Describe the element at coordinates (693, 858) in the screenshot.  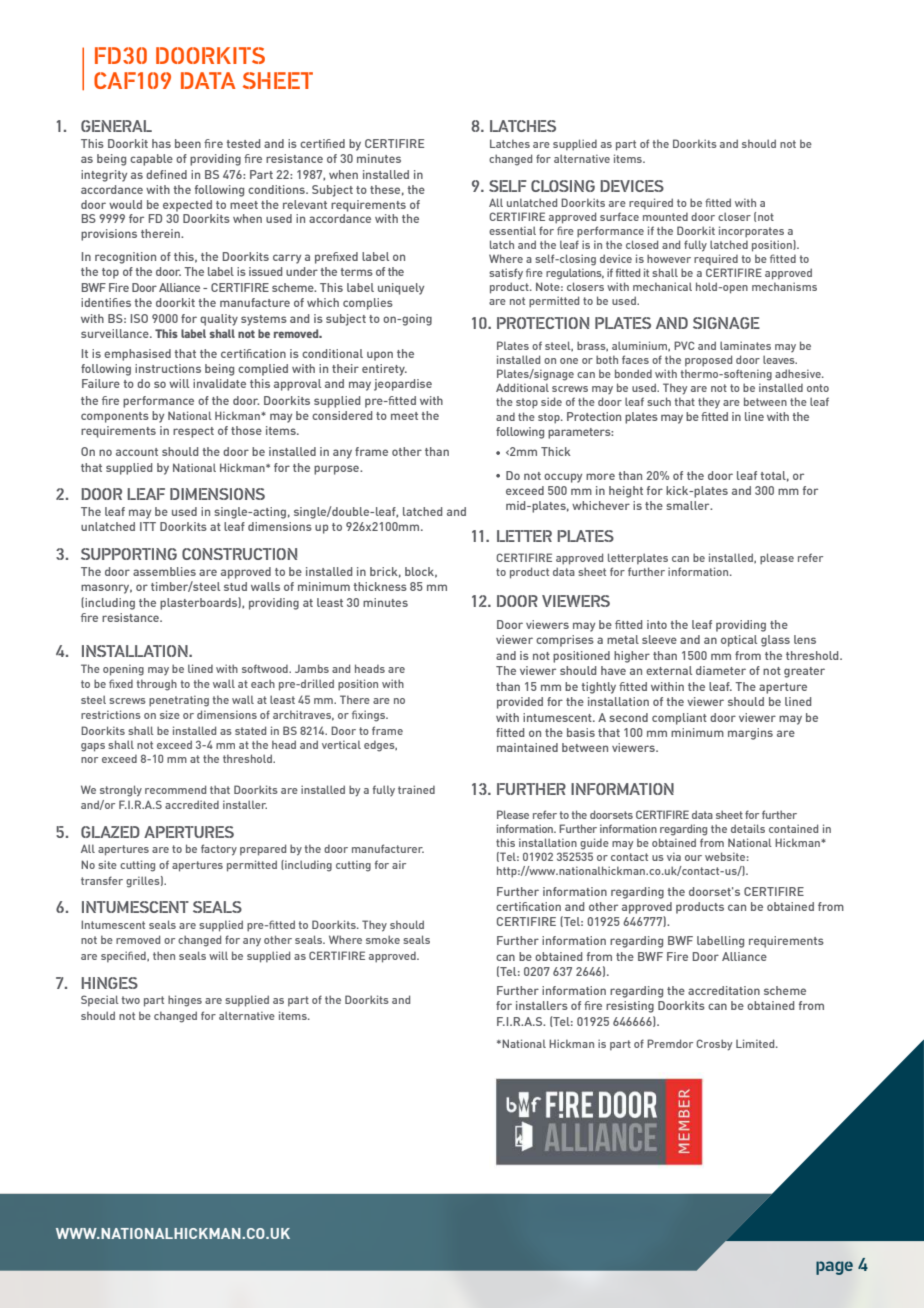
I see `our` at that location.
